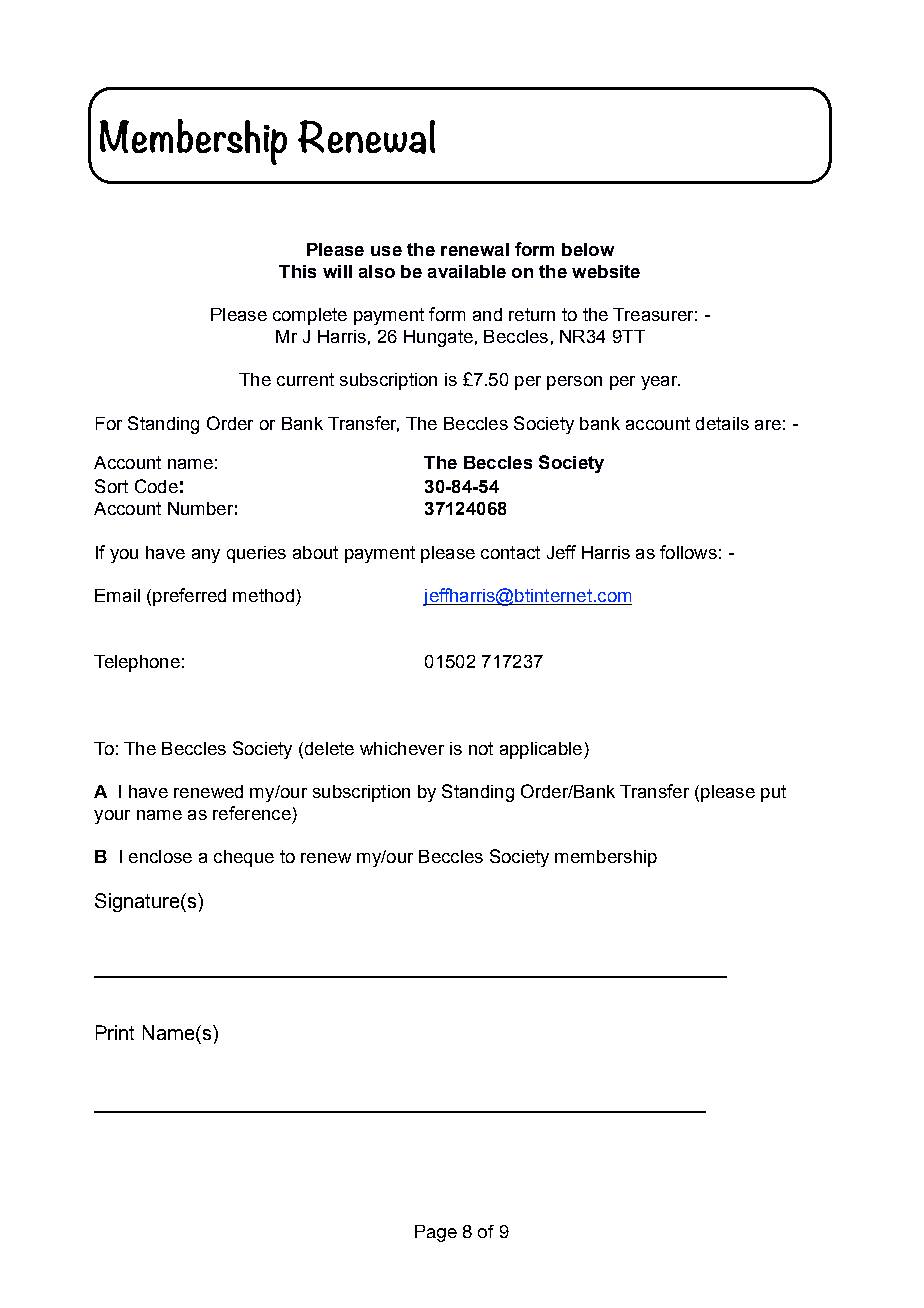 The width and height of the page is (924, 1308). What do you see at coordinates (436, 1233) in the page?
I see `Page` at bounding box center [436, 1233].
